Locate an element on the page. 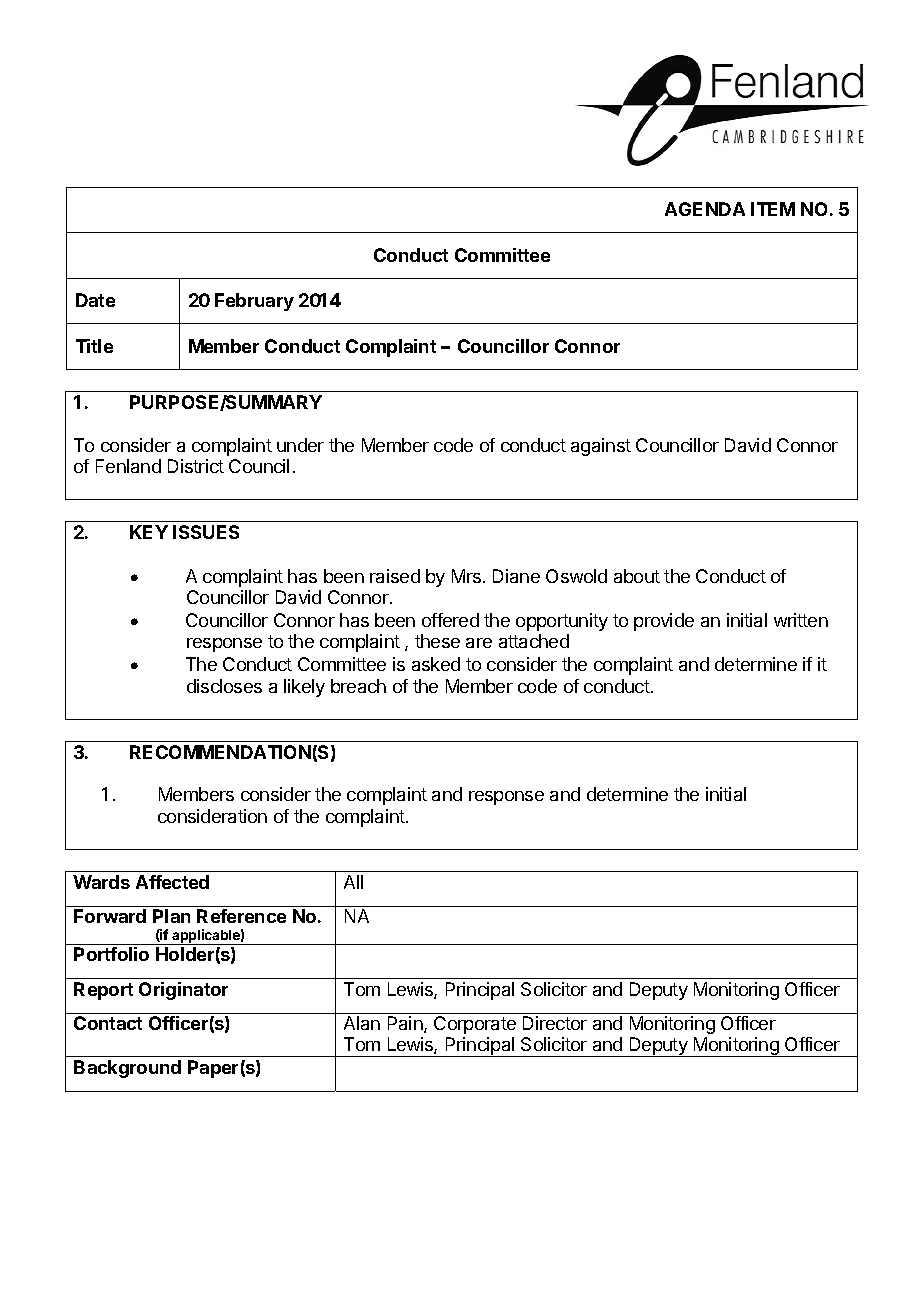 The image size is (924, 1308). All is located at coordinates (353, 882).
